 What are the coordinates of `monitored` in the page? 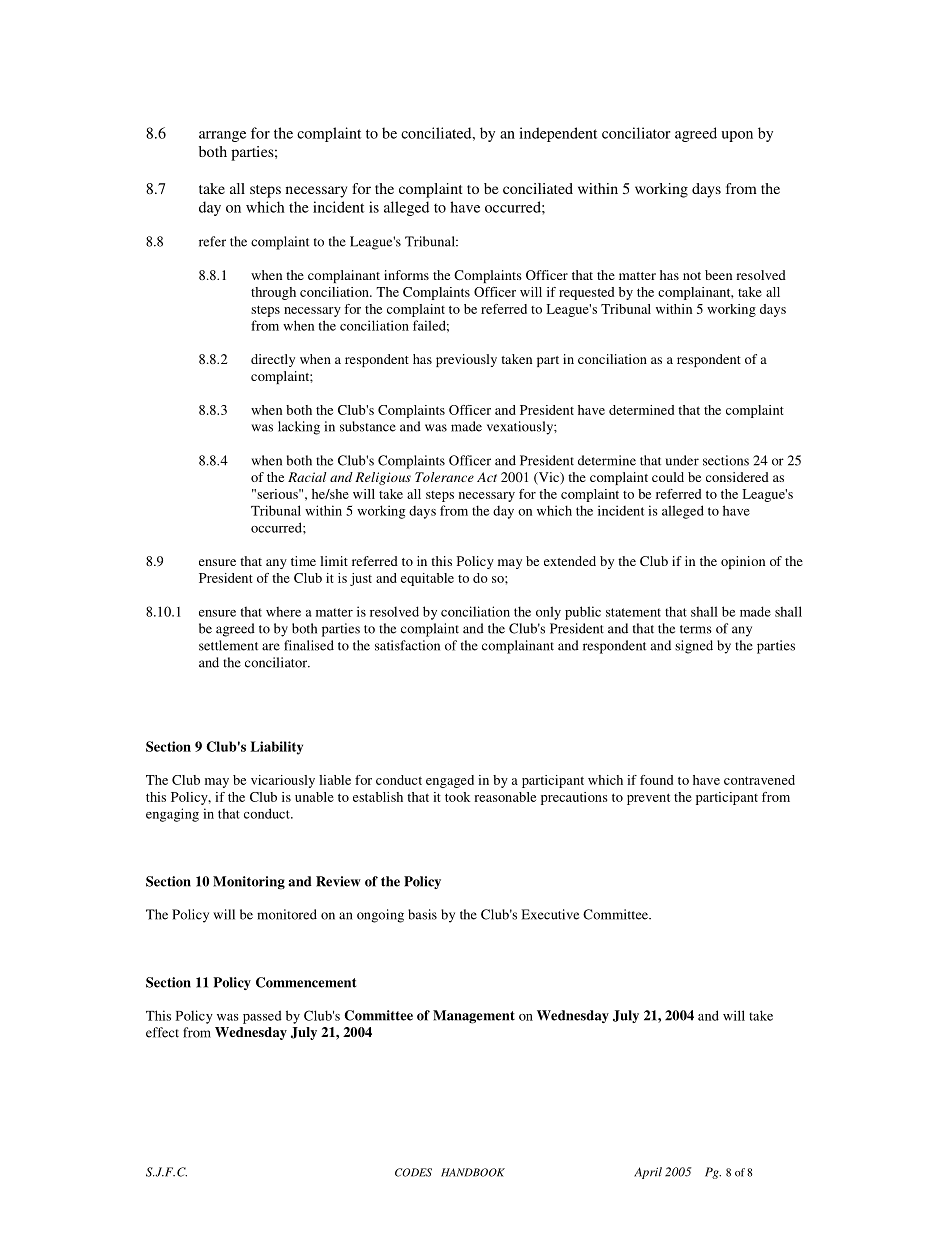 It's located at (287, 914).
